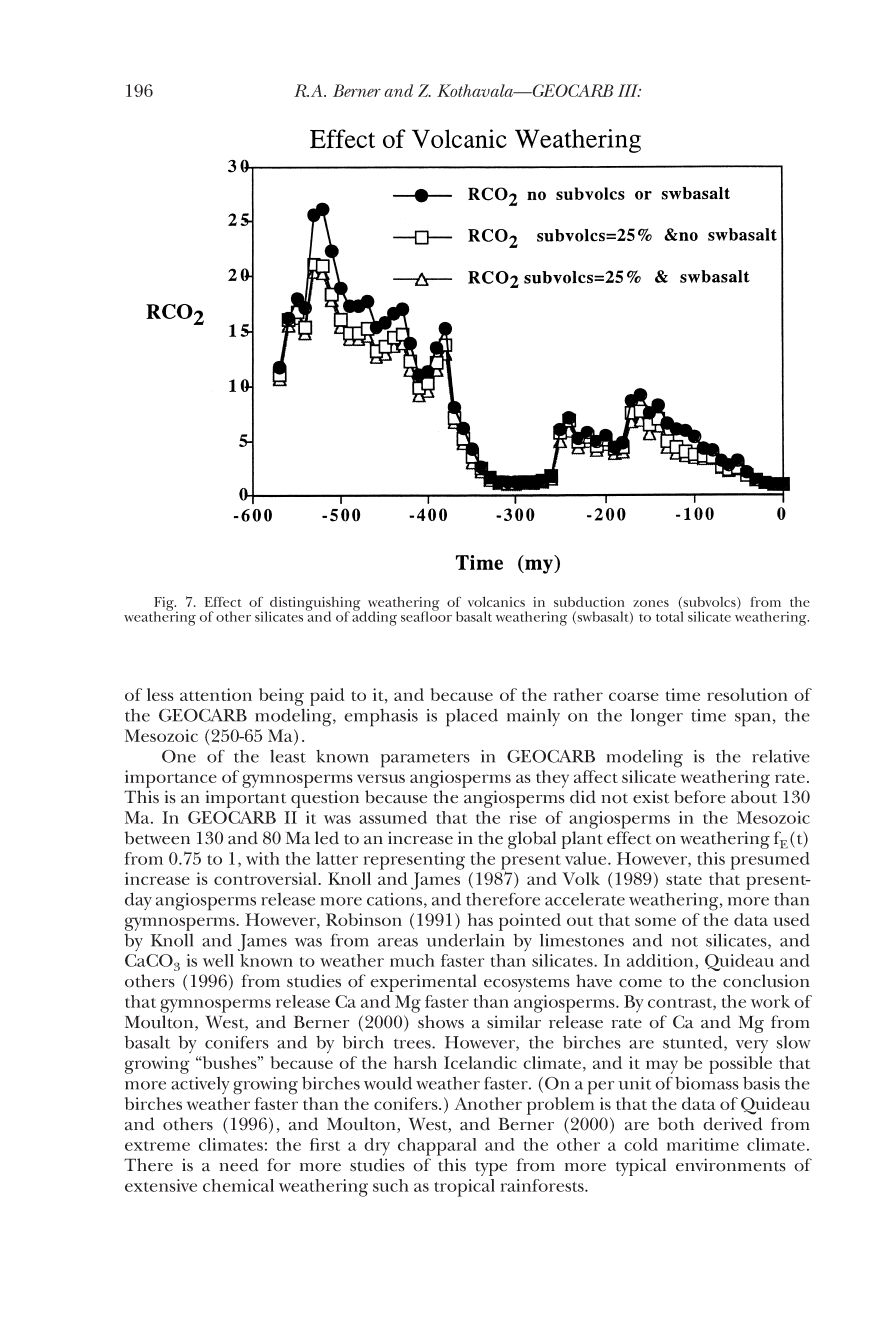  What do you see at coordinates (263, 858) in the screenshot?
I see `with` at bounding box center [263, 858].
